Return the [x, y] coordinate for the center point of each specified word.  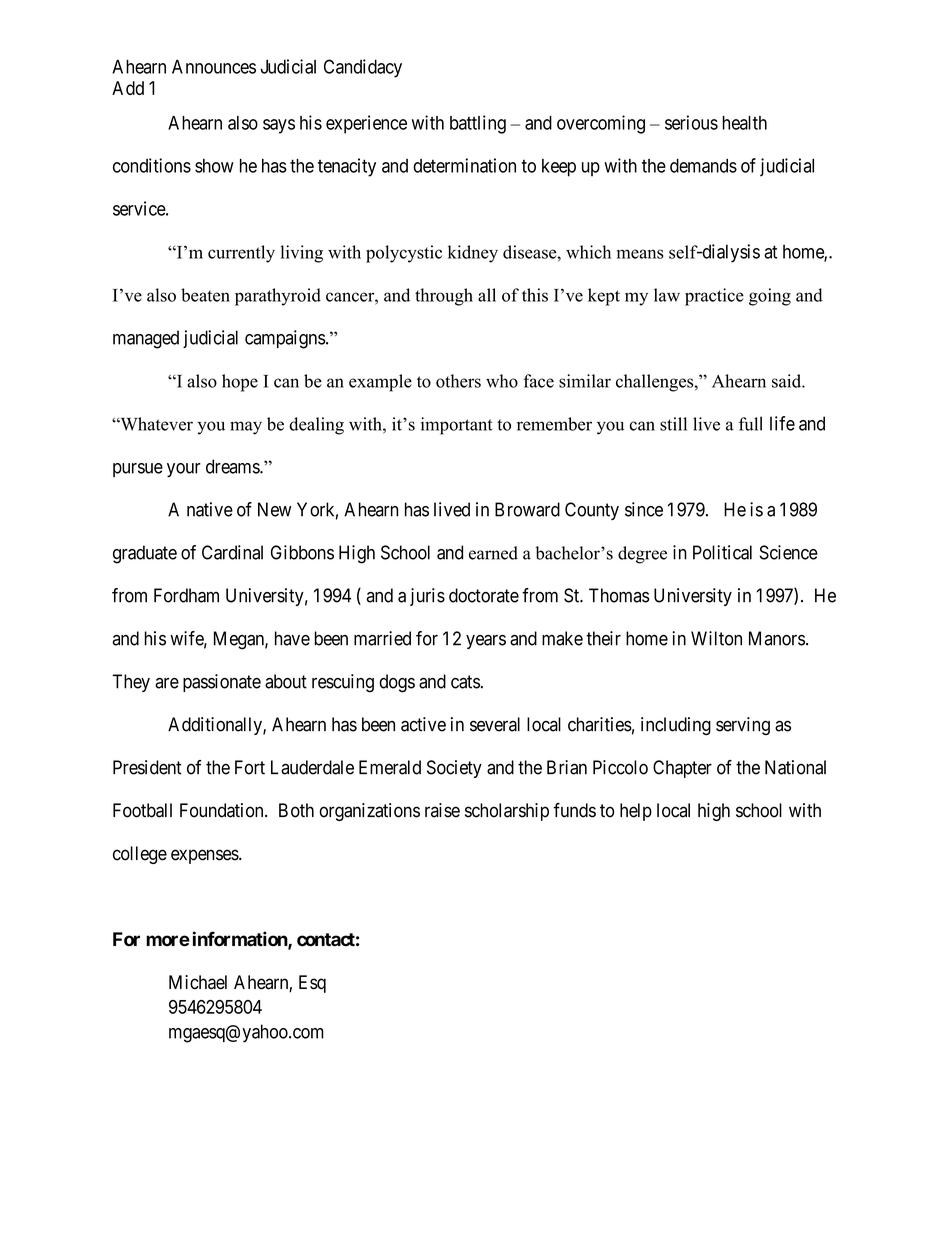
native [210, 509]
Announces [214, 67]
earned [493, 553]
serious [691, 122]
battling [478, 124]
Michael [198, 982]
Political [722, 552]
